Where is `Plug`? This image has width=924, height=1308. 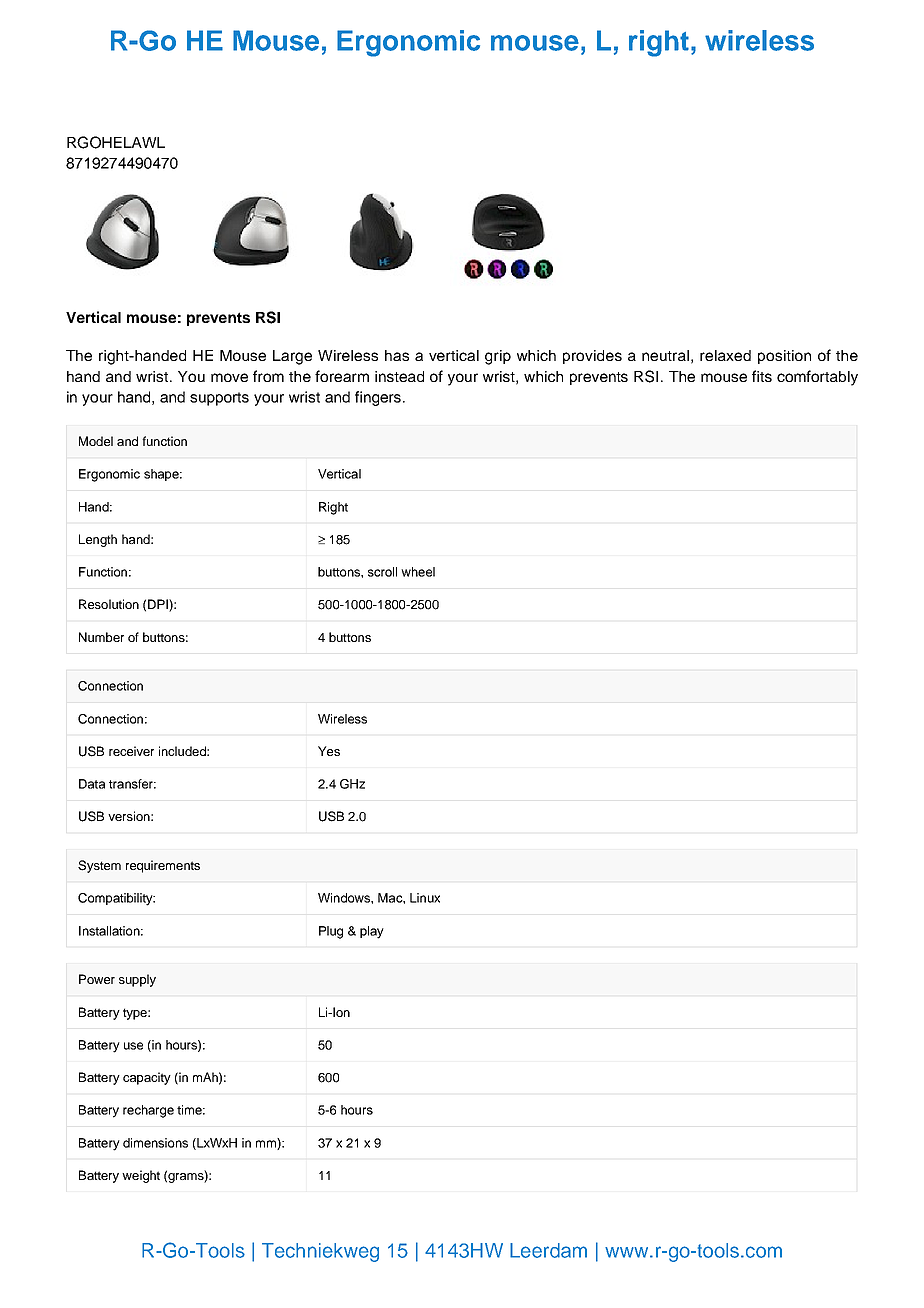 Plug is located at coordinates (331, 932).
